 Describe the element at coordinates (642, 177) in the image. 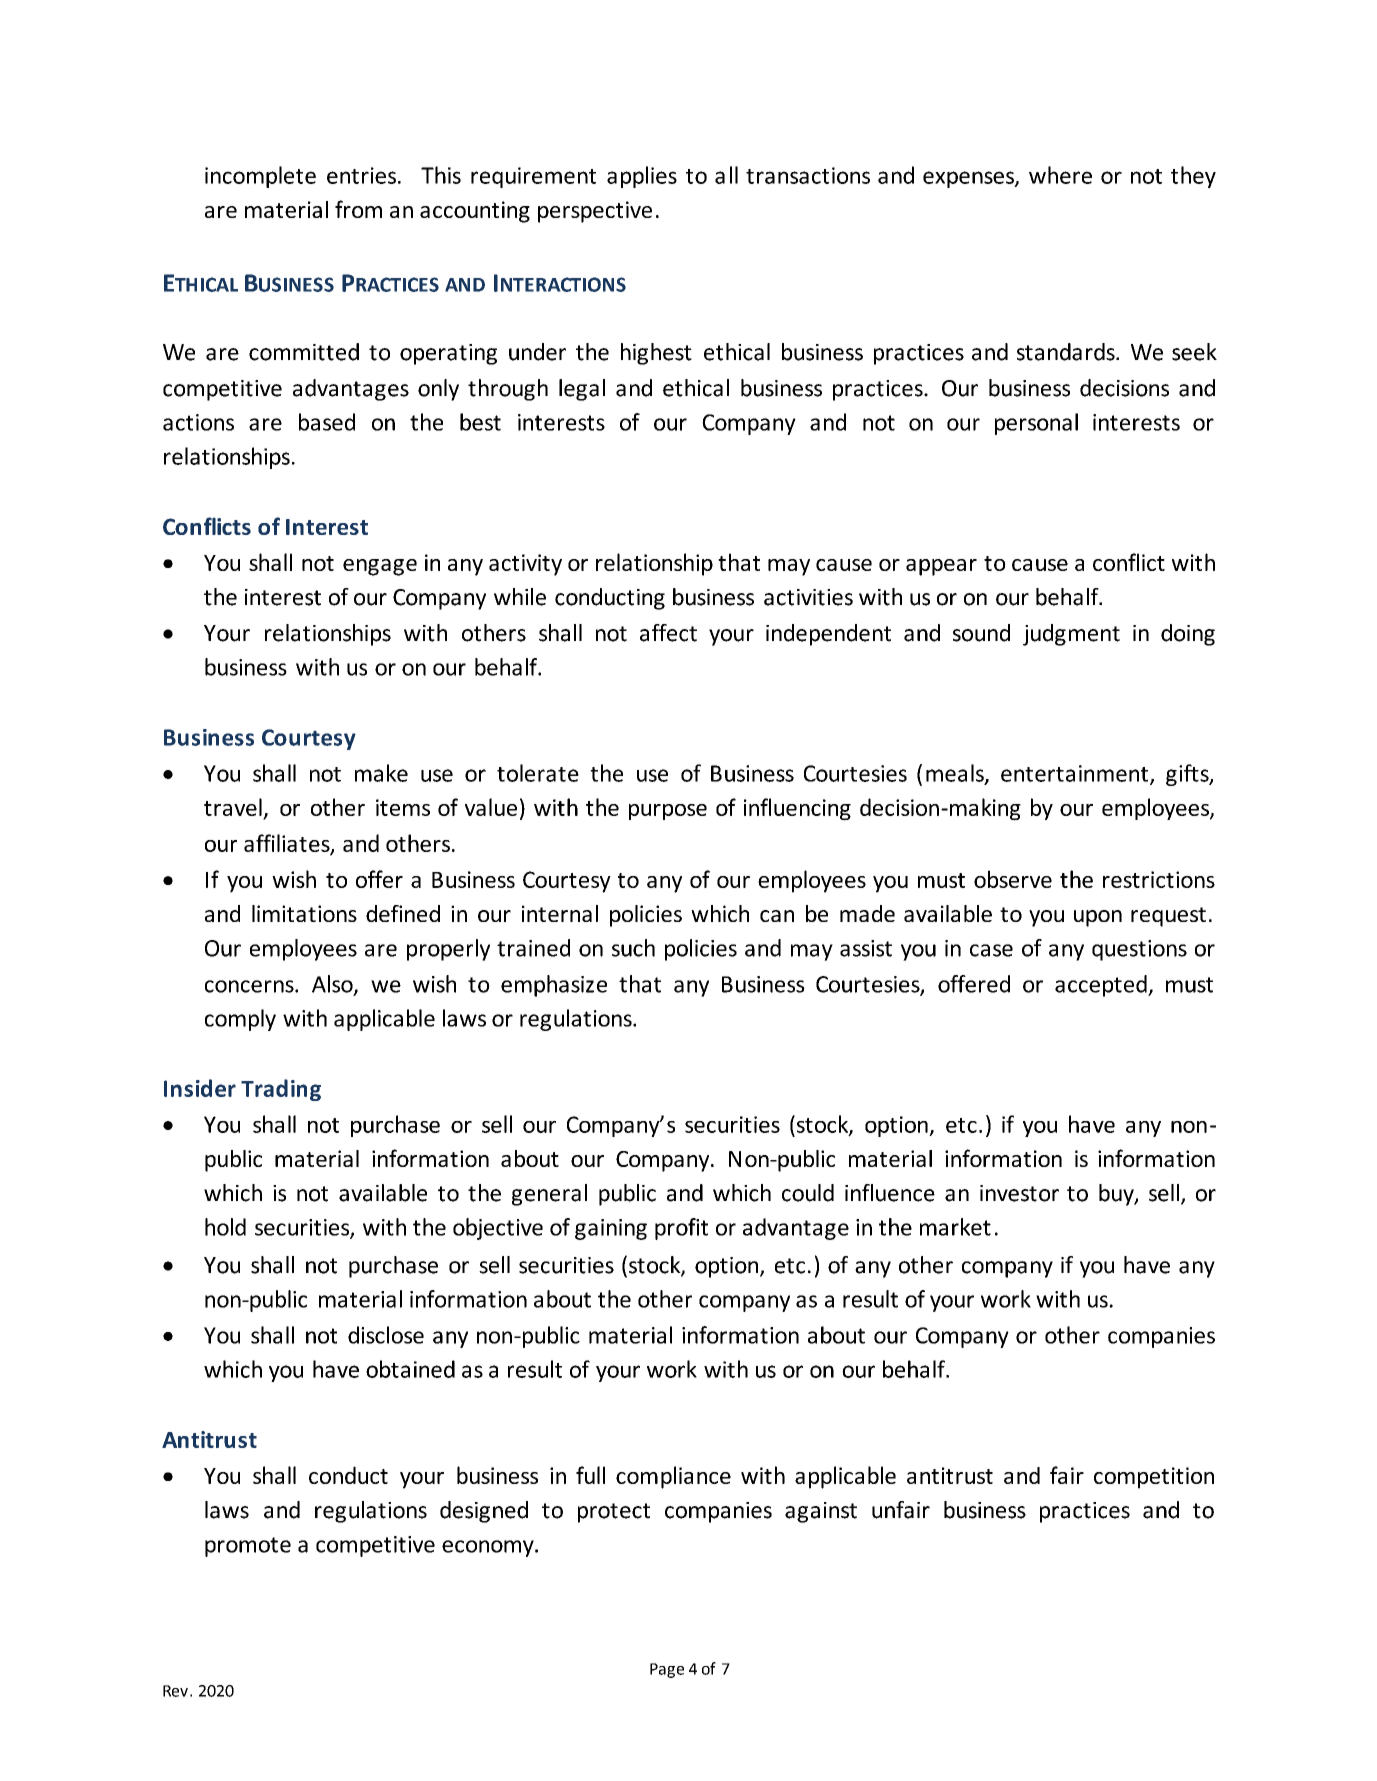

I see `applies` at that location.
